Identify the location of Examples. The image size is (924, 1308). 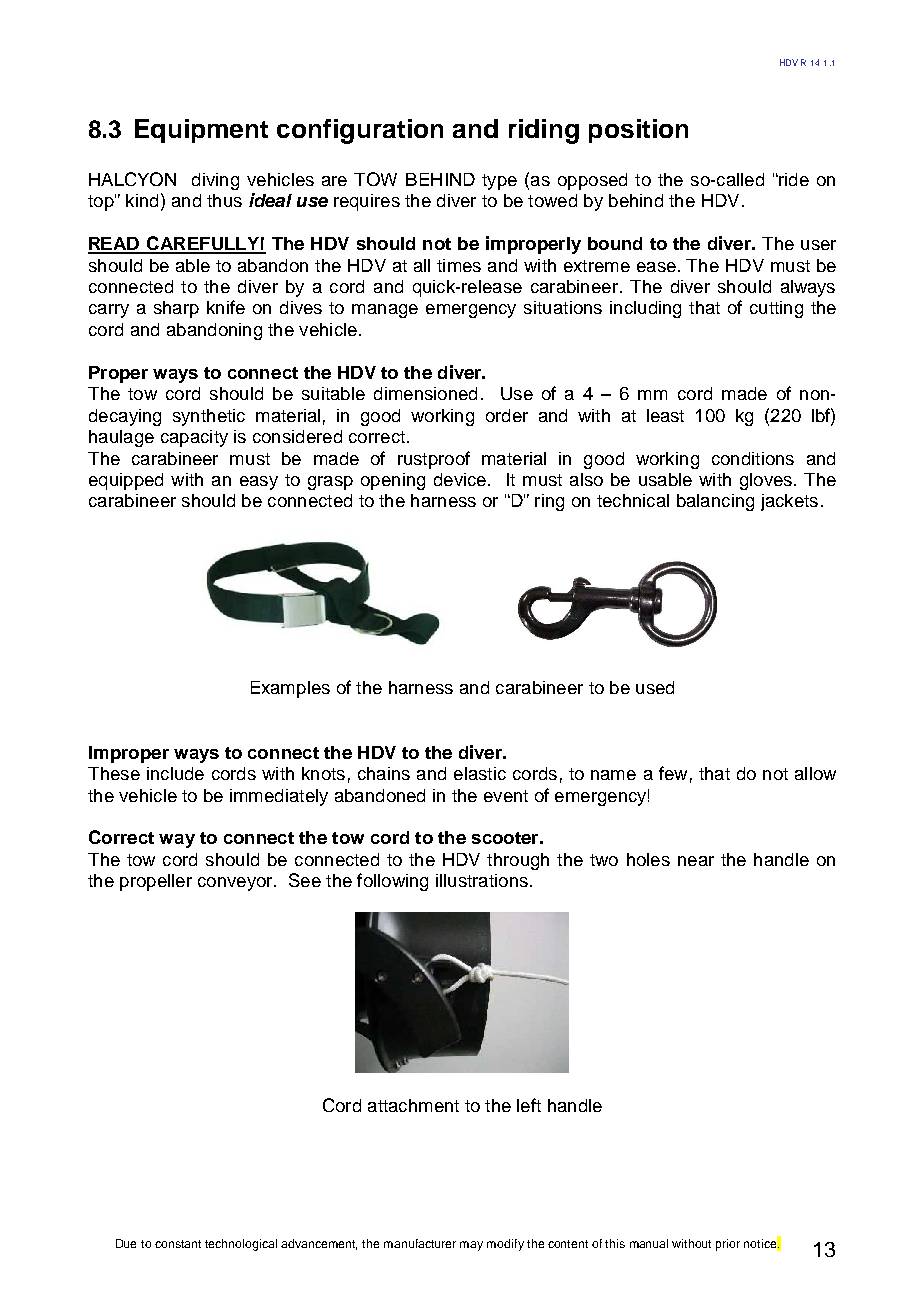
(290, 689).
